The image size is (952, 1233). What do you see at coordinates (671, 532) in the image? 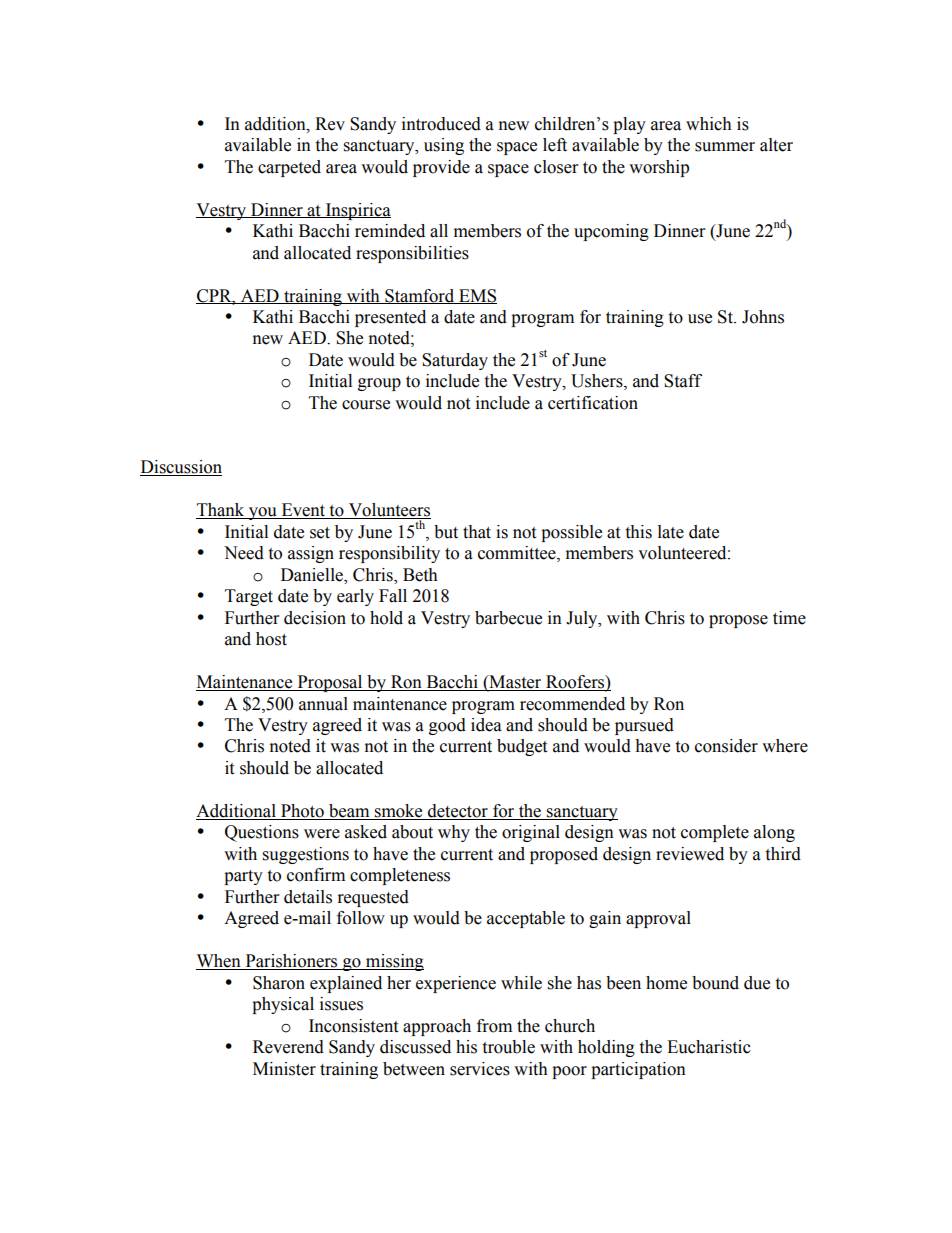
I see `late` at bounding box center [671, 532].
